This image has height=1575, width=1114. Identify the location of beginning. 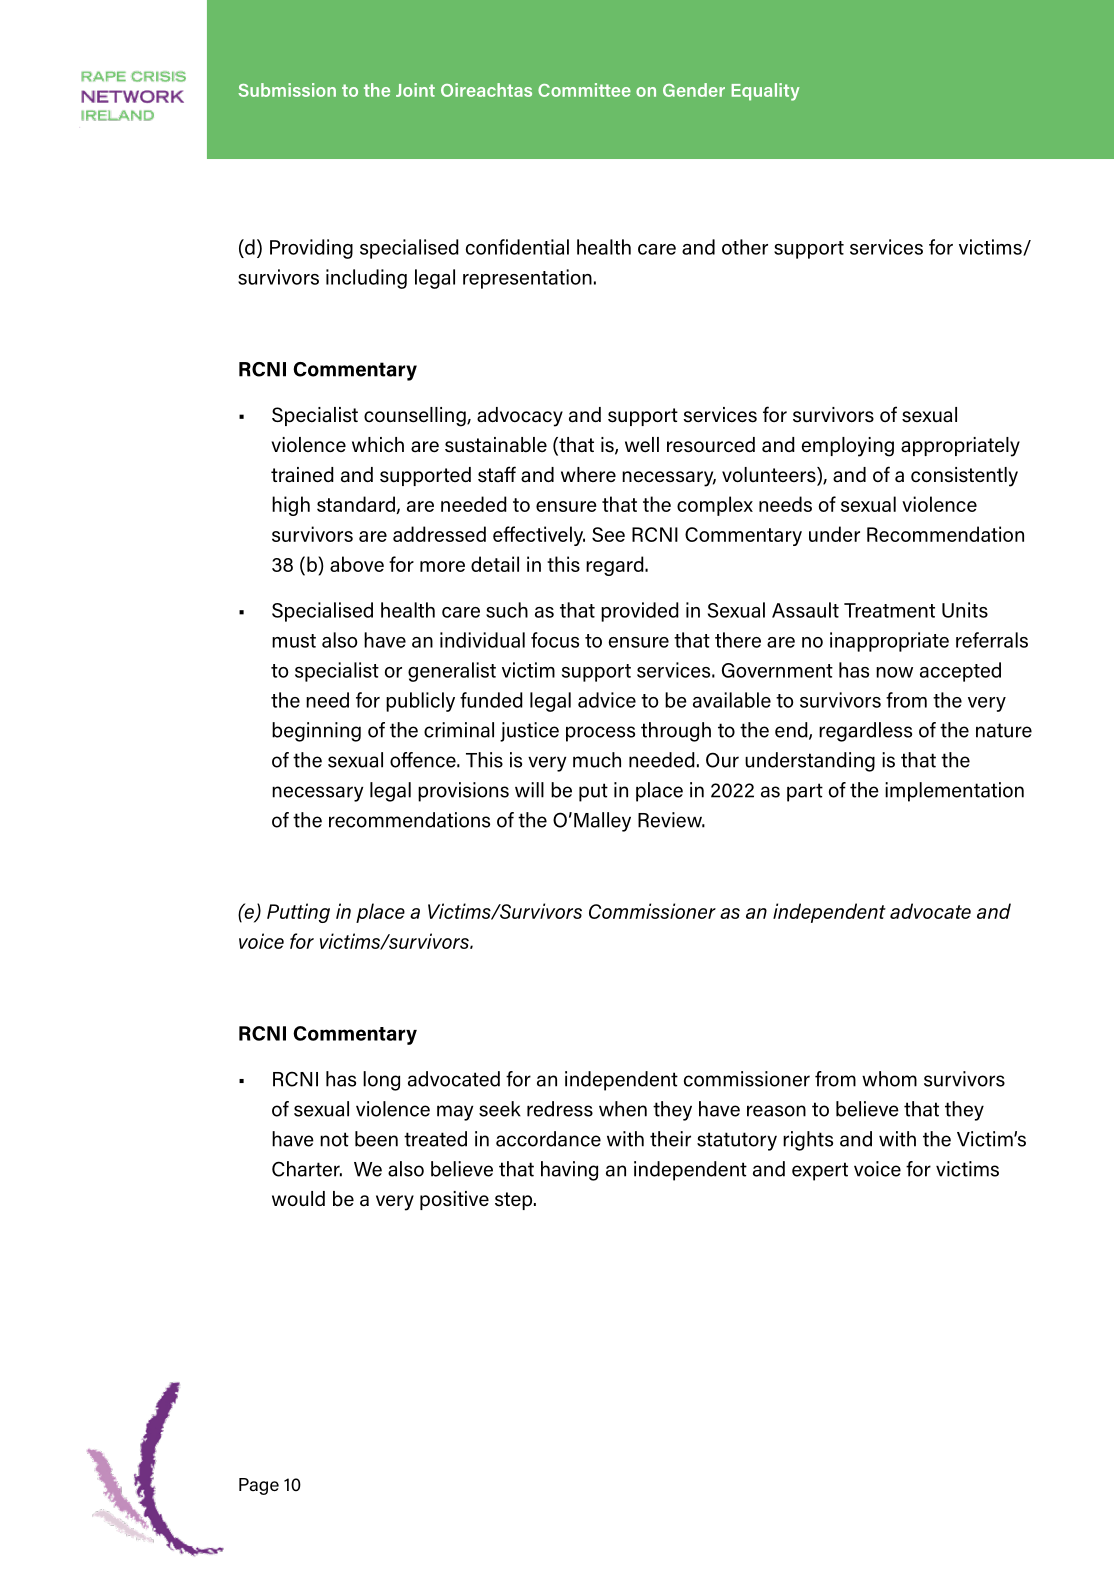
(316, 732).
